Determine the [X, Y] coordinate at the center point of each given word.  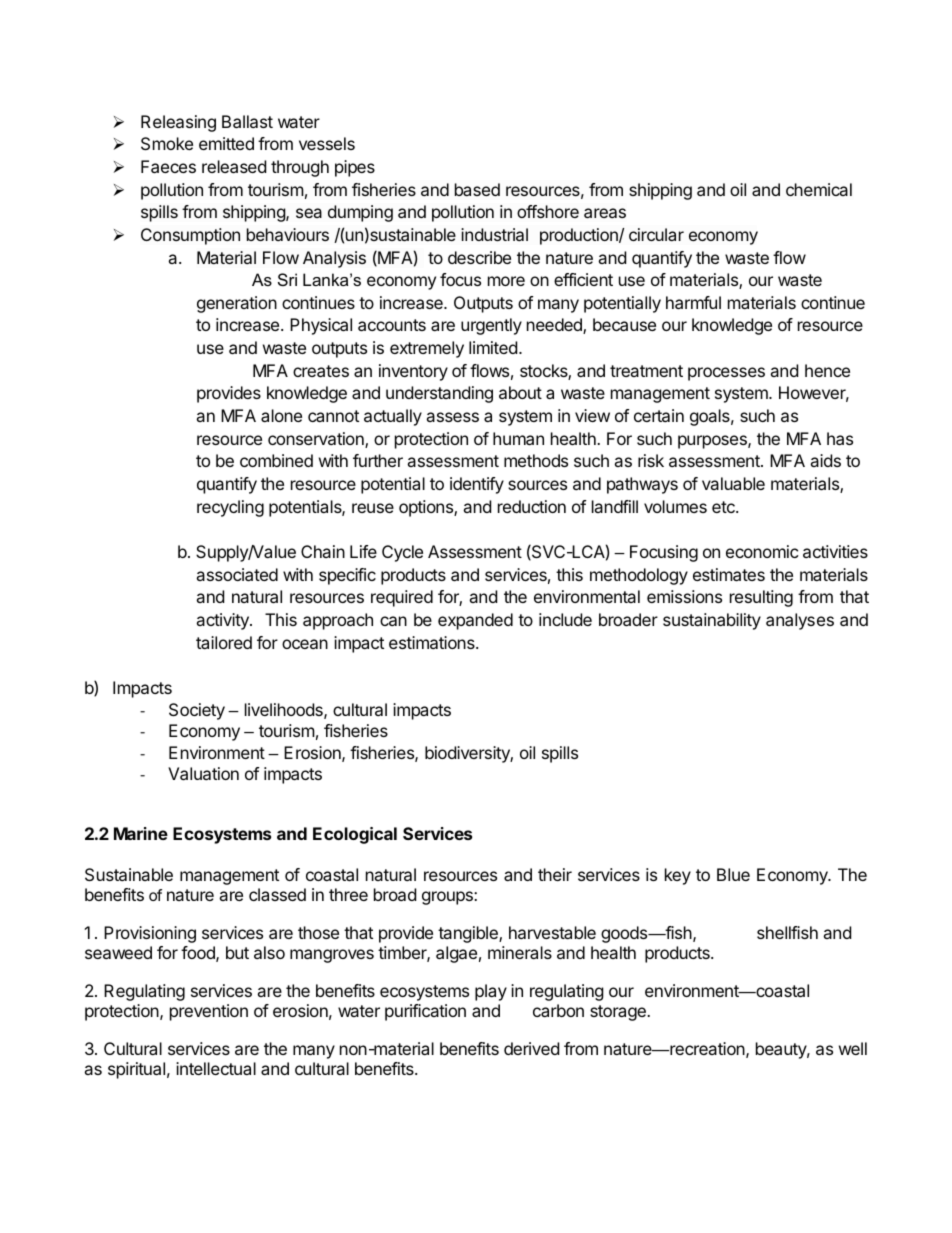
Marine [141, 833]
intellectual [216, 1068]
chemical [819, 189]
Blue [733, 874]
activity [223, 621]
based [477, 189]
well [853, 1048]
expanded [475, 621]
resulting [761, 598]
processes [726, 374]
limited [493, 347]
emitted [226, 143]
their [555, 874]
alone [281, 415]
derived [531, 1048]
